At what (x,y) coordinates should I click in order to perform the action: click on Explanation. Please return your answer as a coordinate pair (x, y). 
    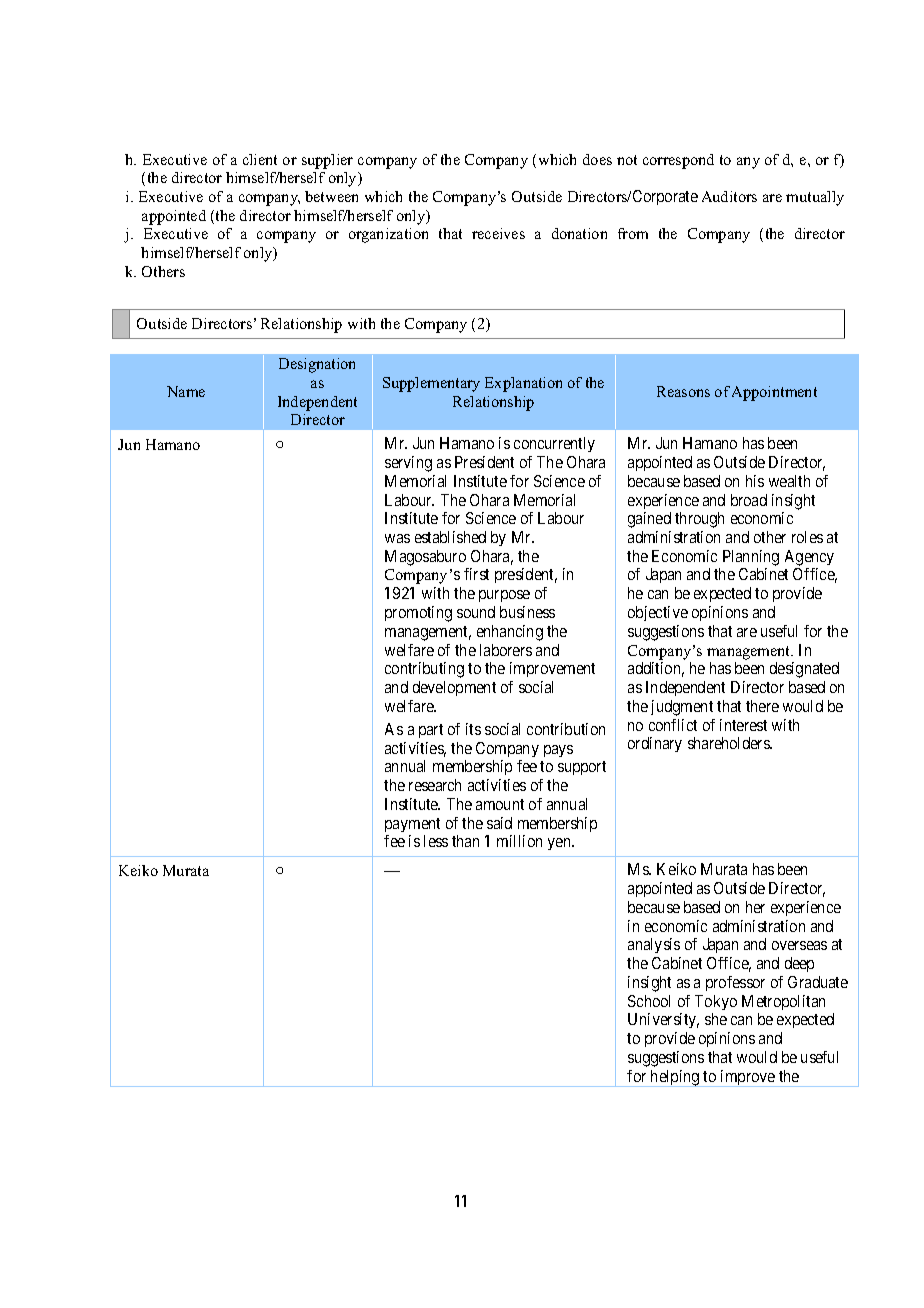
    Looking at the image, I should click on (523, 384).
